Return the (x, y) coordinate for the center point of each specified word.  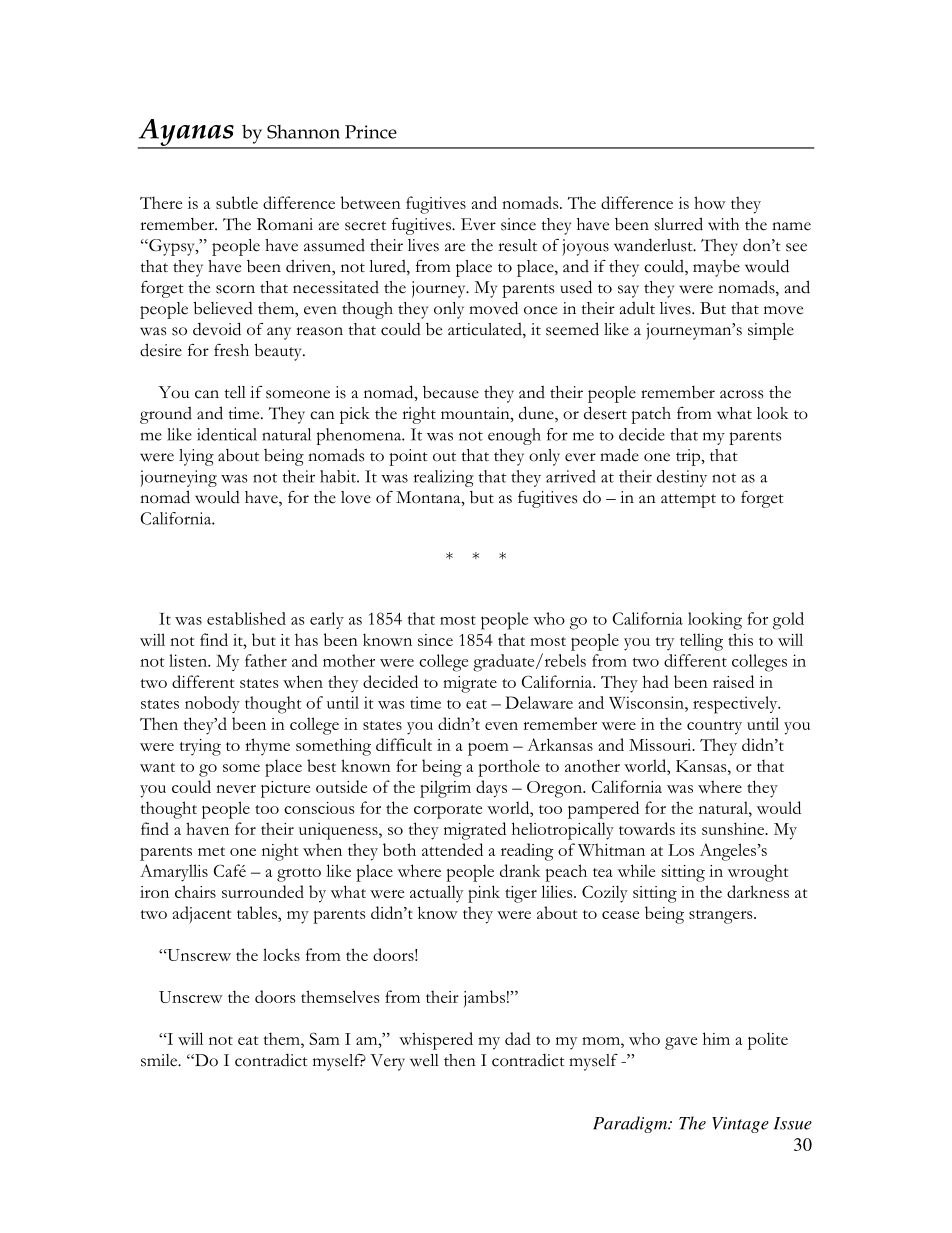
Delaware (539, 702)
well (424, 1060)
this (740, 639)
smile (160, 1060)
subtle (237, 202)
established (246, 618)
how (710, 202)
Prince (371, 132)
